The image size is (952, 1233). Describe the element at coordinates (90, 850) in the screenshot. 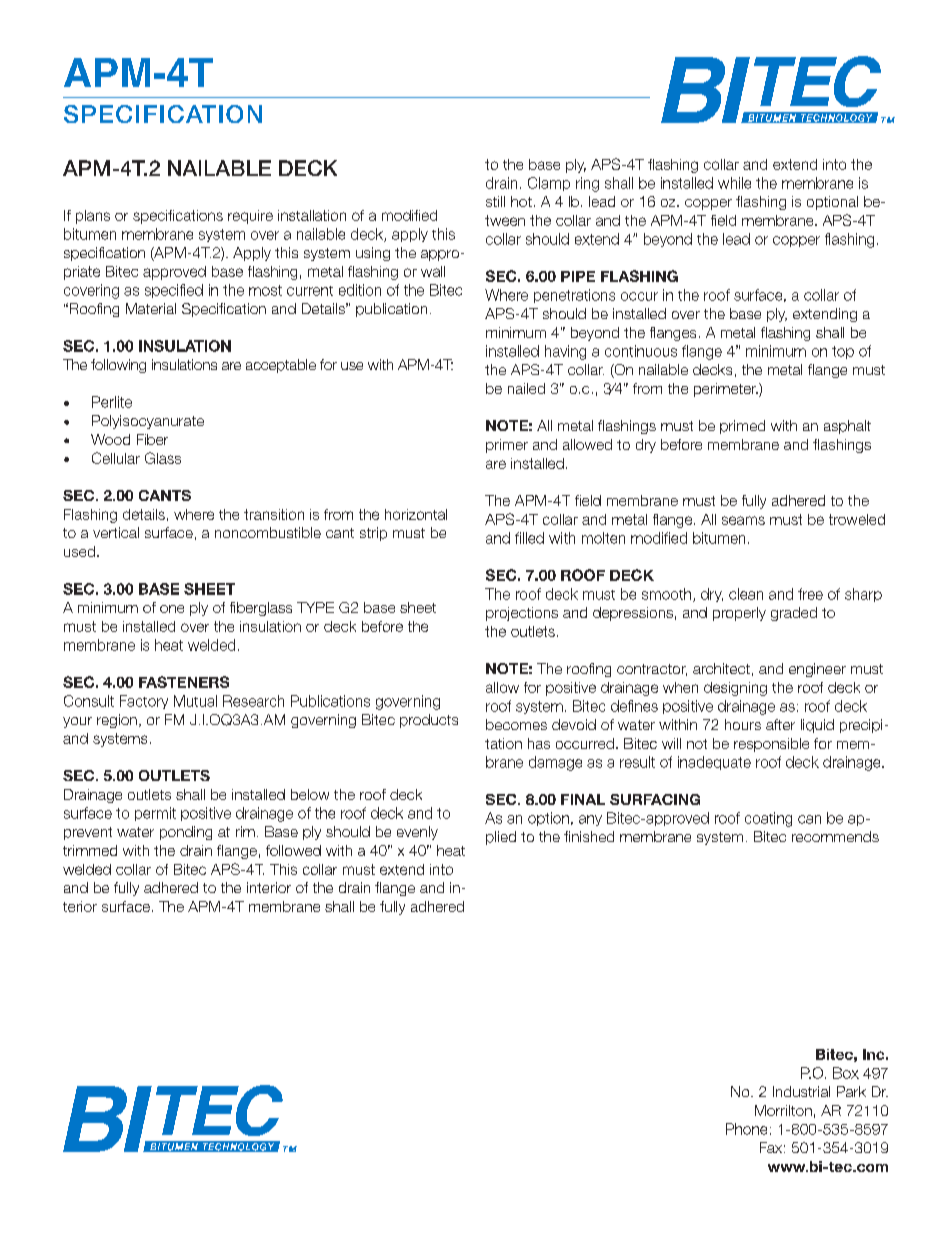

I see `trimmed` at that location.
